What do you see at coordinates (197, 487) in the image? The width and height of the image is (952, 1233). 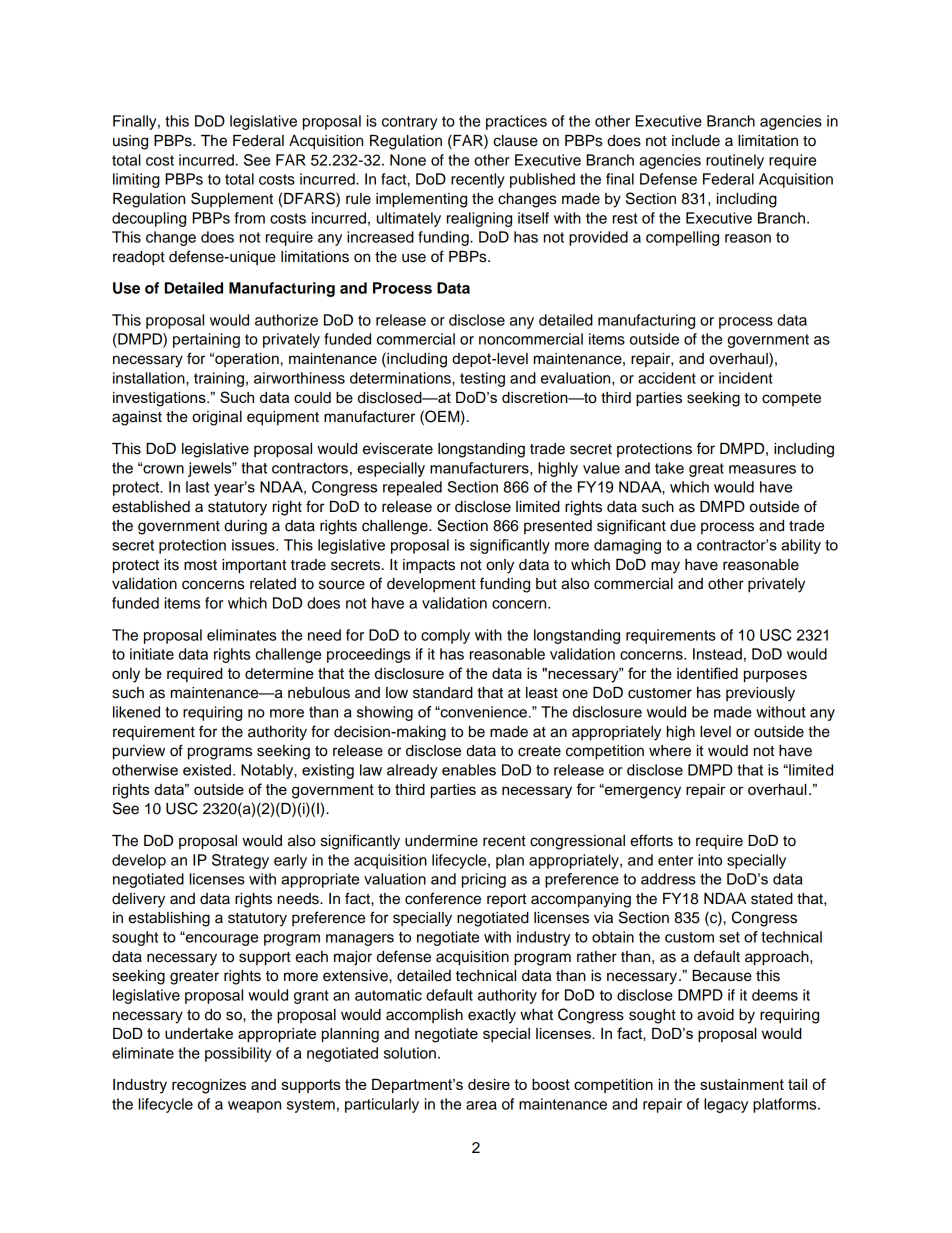 I see `last` at bounding box center [197, 487].
